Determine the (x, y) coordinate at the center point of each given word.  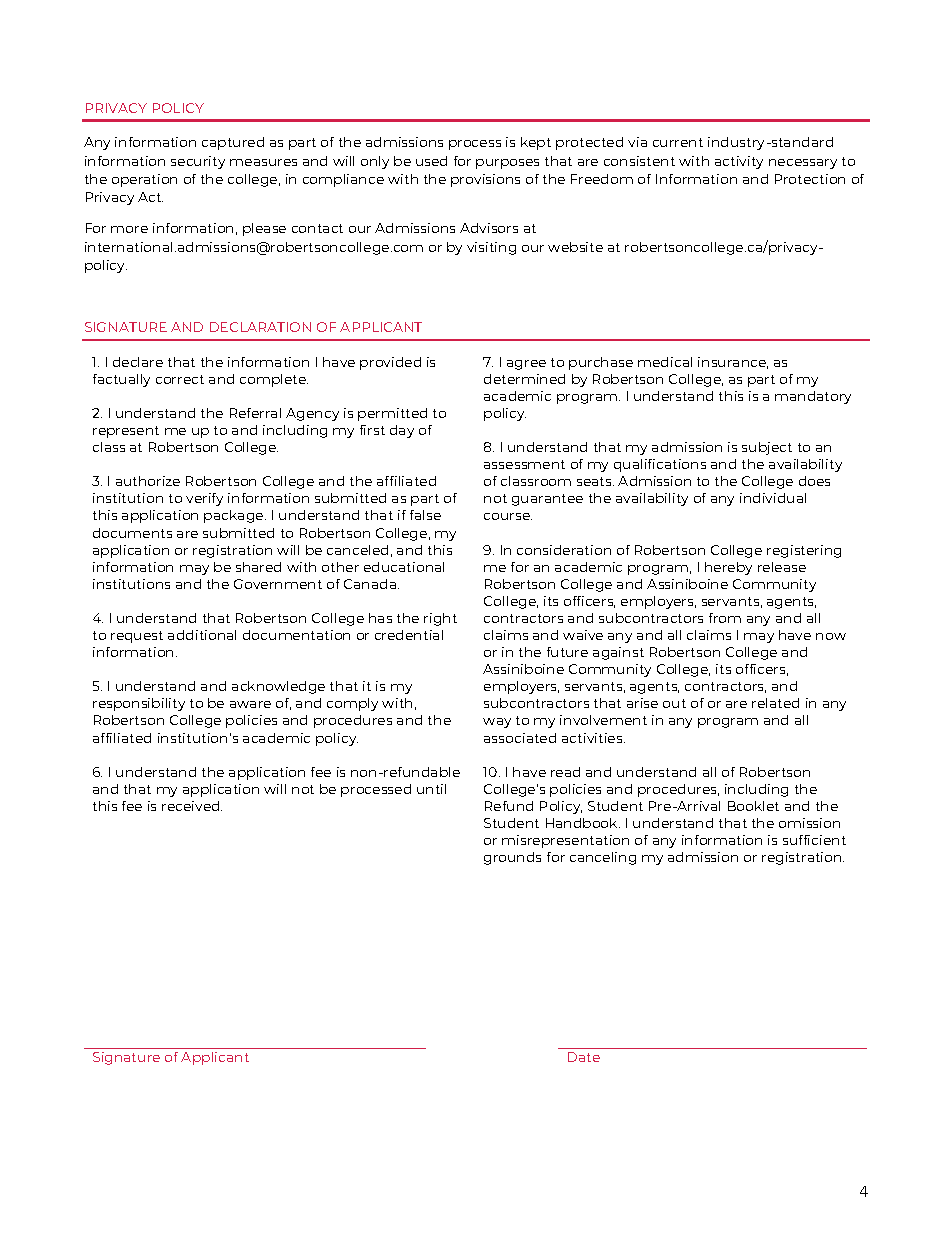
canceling (603, 858)
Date (584, 1057)
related (775, 703)
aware (250, 704)
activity (739, 162)
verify (204, 499)
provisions (485, 180)
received (192, 806)
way (497, 723)
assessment (524, 464)
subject (767, 448)
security (198, 162)
